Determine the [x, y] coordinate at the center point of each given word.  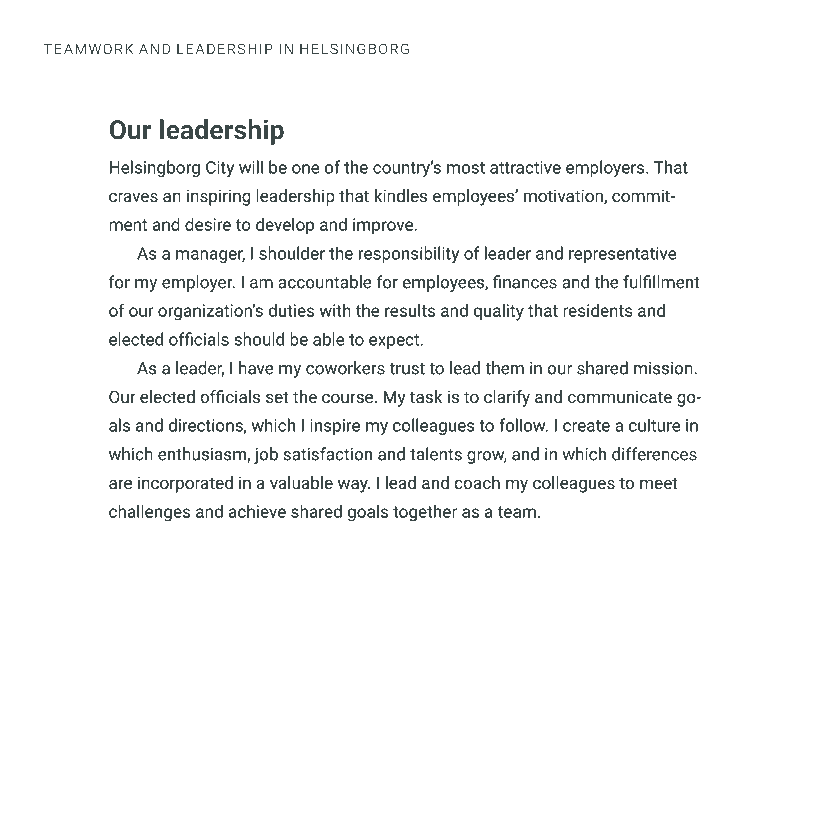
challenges [149, 513]
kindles [401, 195]
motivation [564, 196]
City [220, 169]
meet [659, 483]
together [425, 513]
